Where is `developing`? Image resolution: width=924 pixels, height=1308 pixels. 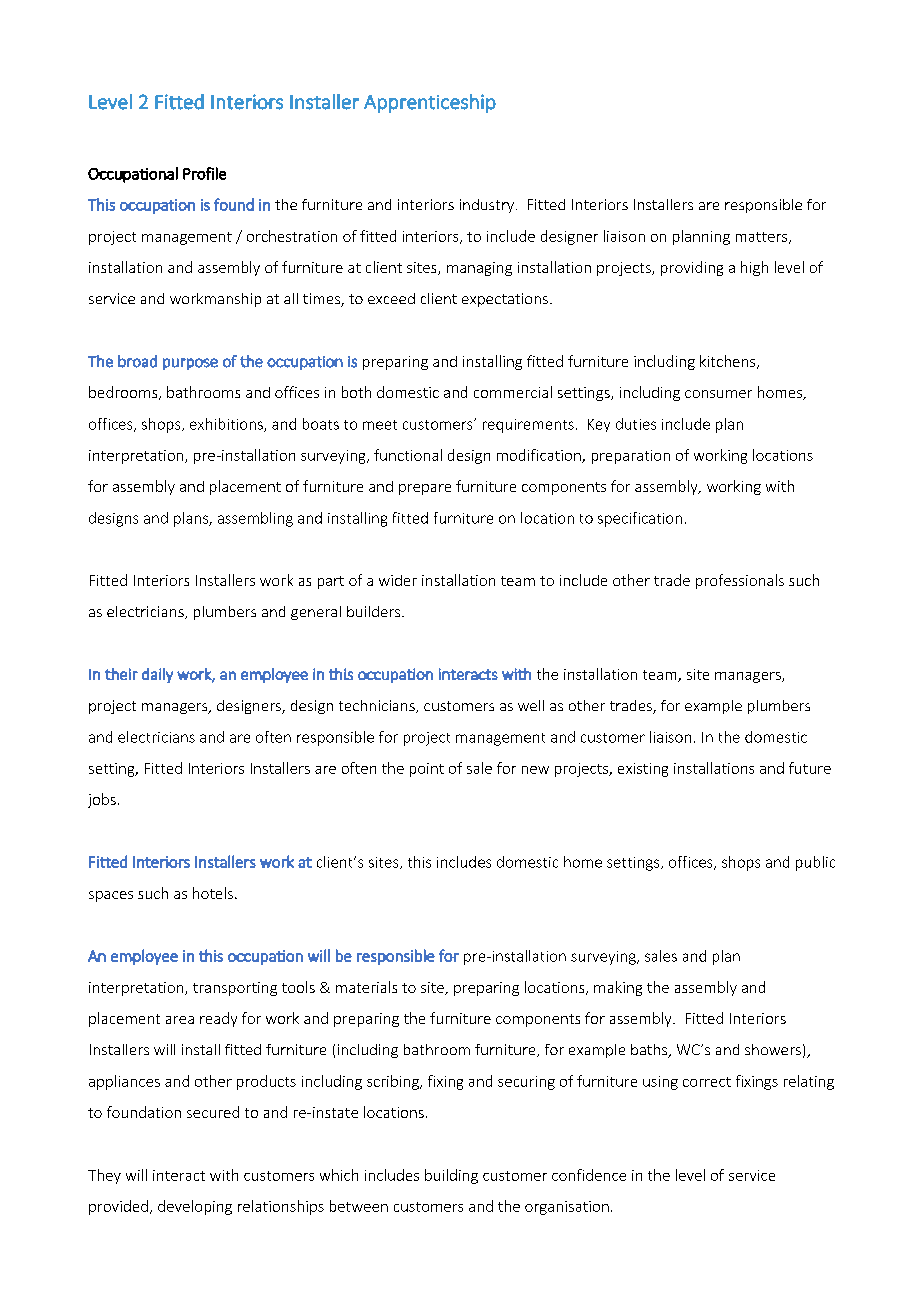 developing is located at coordinates (195, 1207).
